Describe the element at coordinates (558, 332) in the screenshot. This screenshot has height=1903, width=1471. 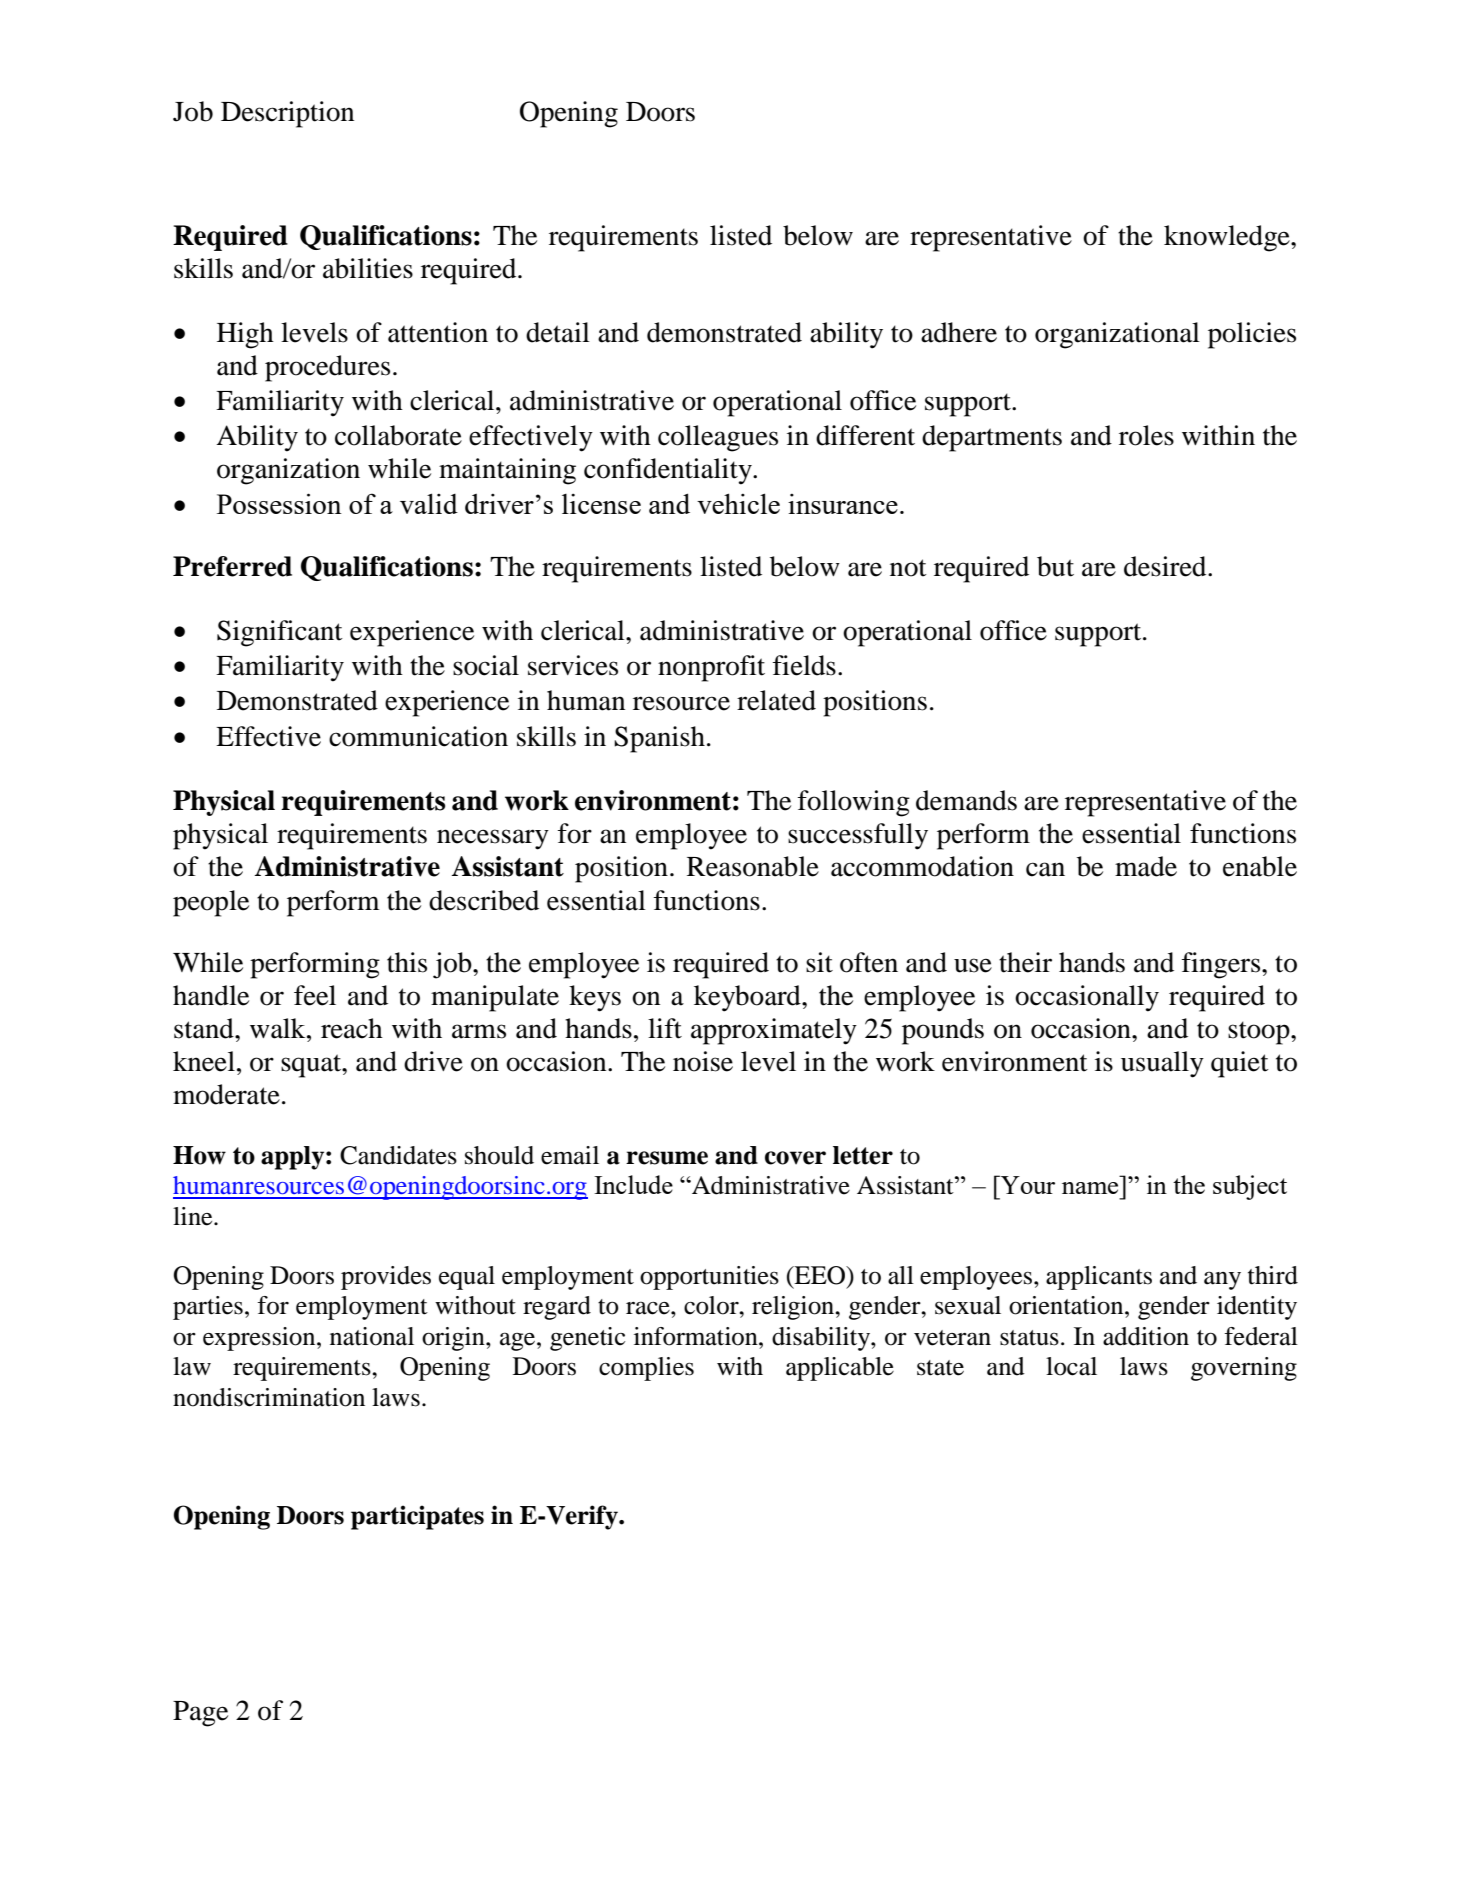
I see `detail` at that location.
